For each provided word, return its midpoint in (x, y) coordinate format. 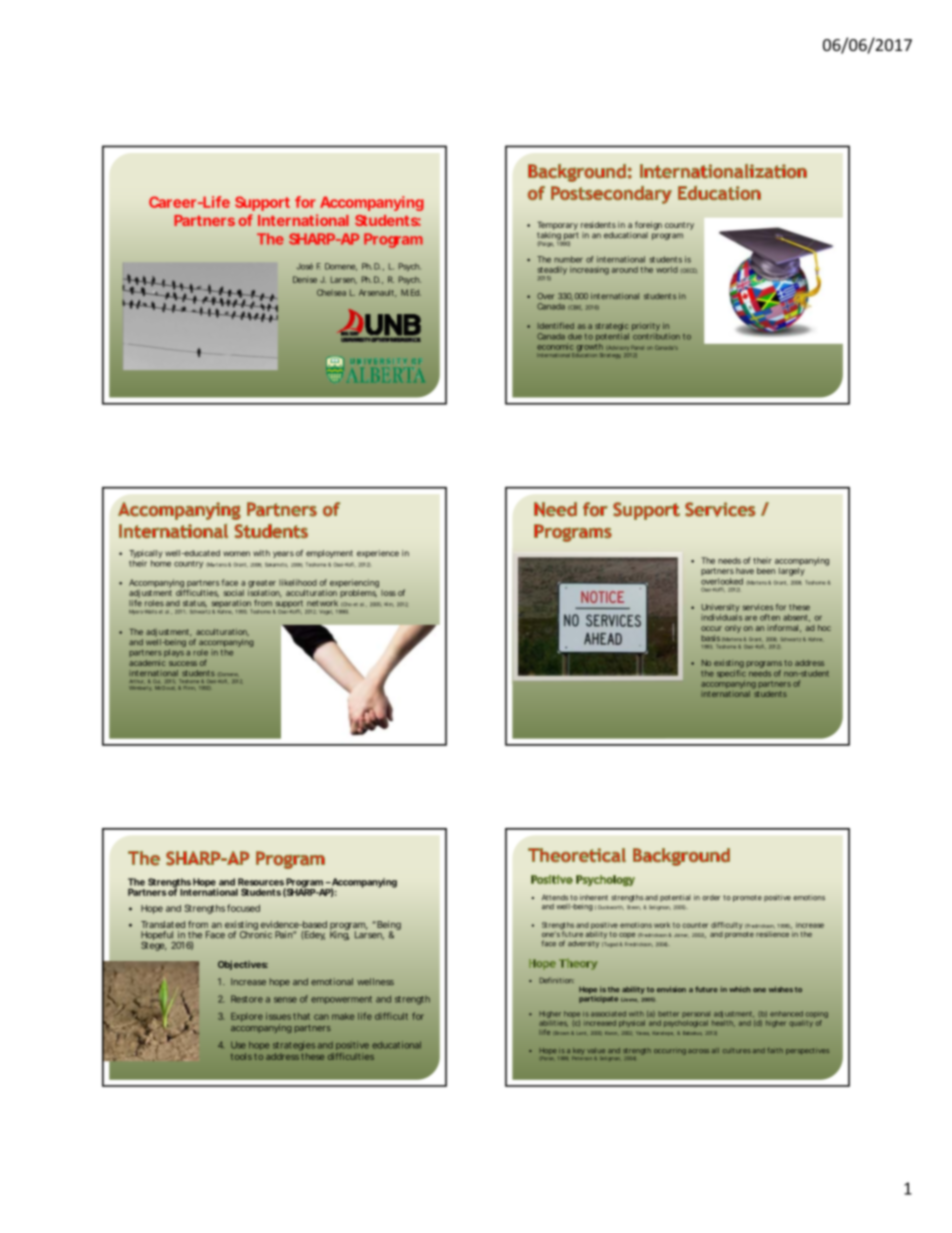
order (711, 898)
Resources (261, 882)
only (733, 629)
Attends (555, 898)
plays (174, 653)
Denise (305, 279)
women (236, 554)
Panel (637, 347)
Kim (389, 604)
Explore (247, 1017)
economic (555, 346)
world (667, 269)
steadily (552, 271)
